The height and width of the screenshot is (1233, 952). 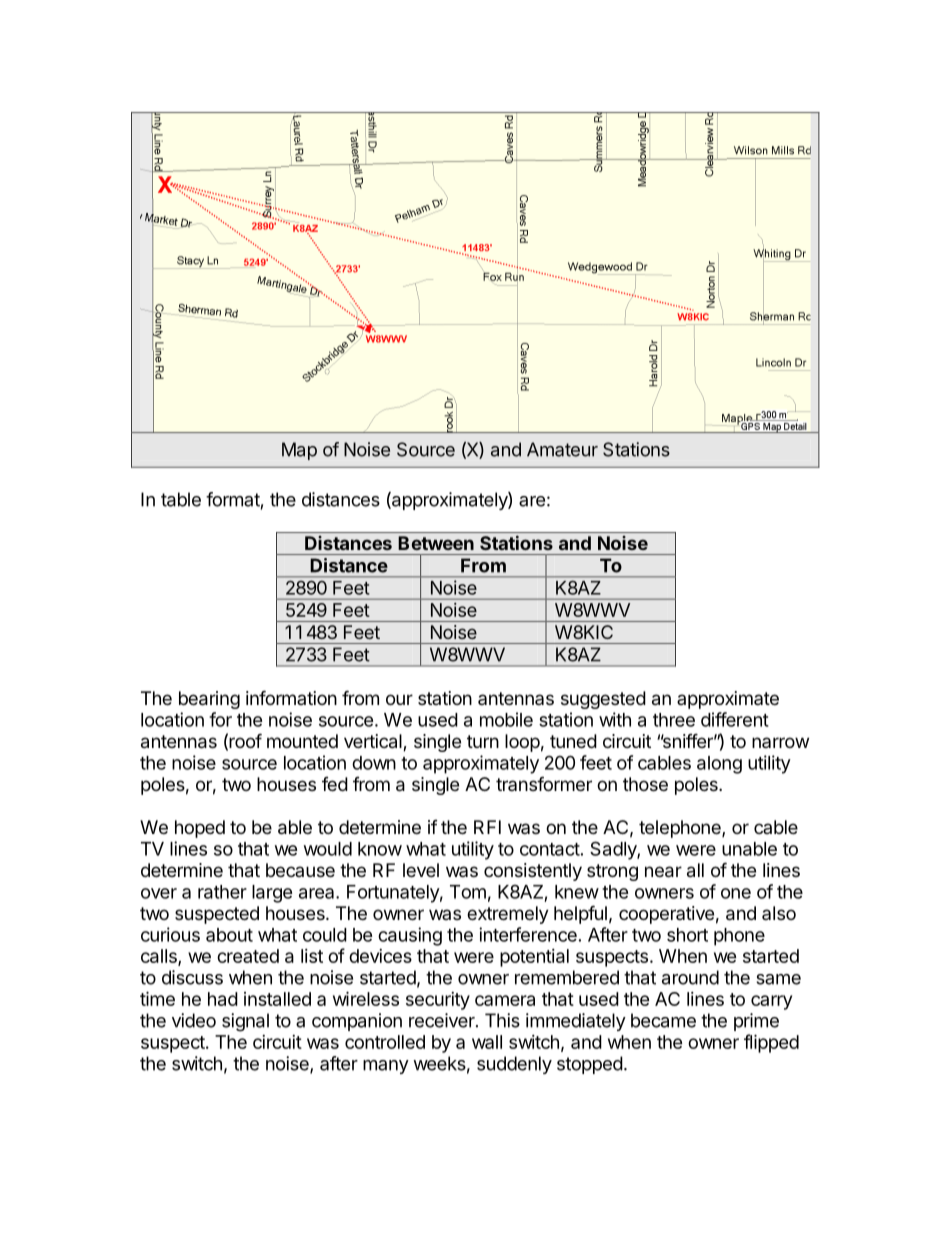 I want to click on different, so click(x=735, y=719).
